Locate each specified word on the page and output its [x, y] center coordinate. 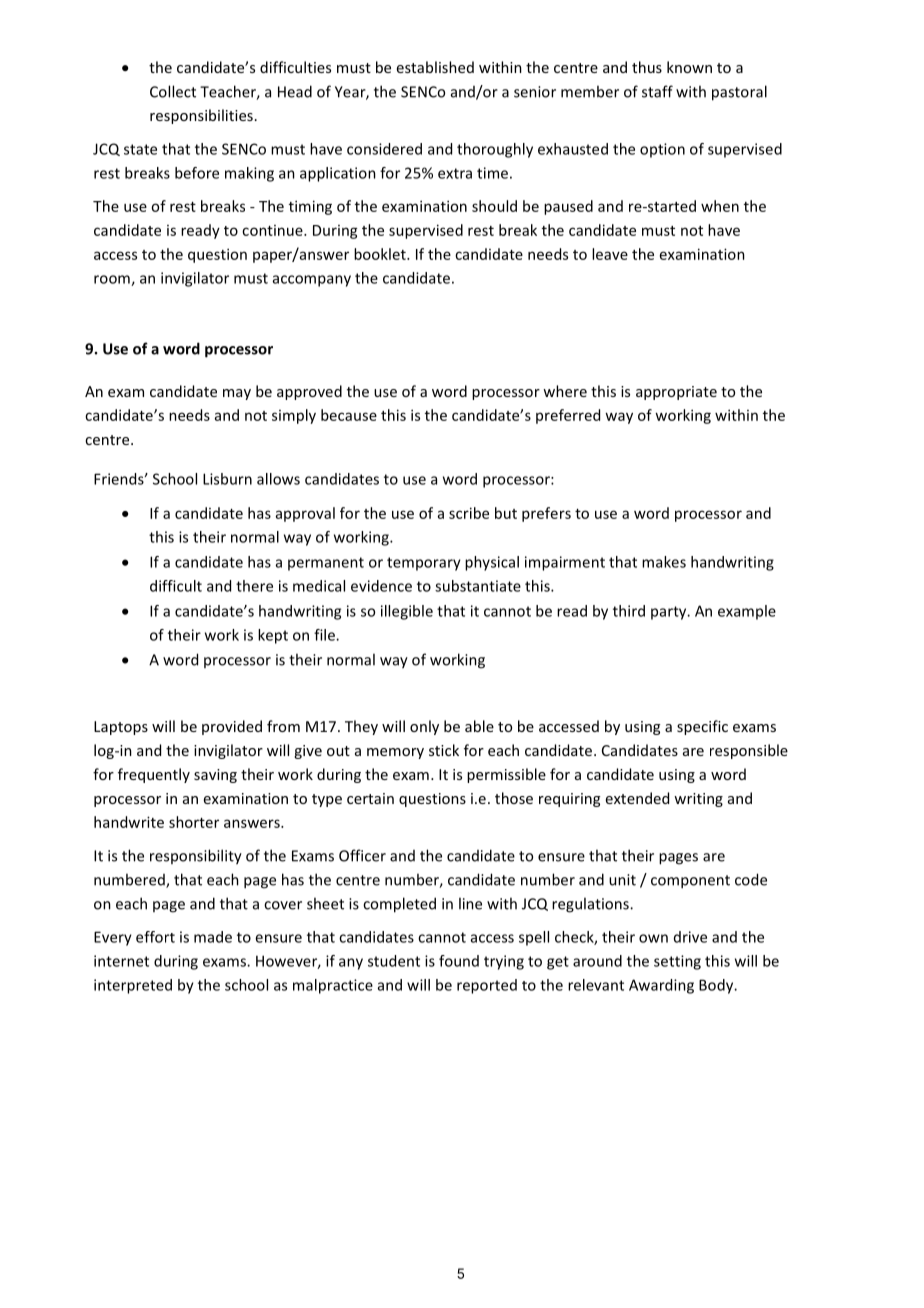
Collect [173, 91]
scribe [469, 513]
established [435, 67]
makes [664, 562]
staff [657, 91]
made [213, 937]
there [254, 586]
